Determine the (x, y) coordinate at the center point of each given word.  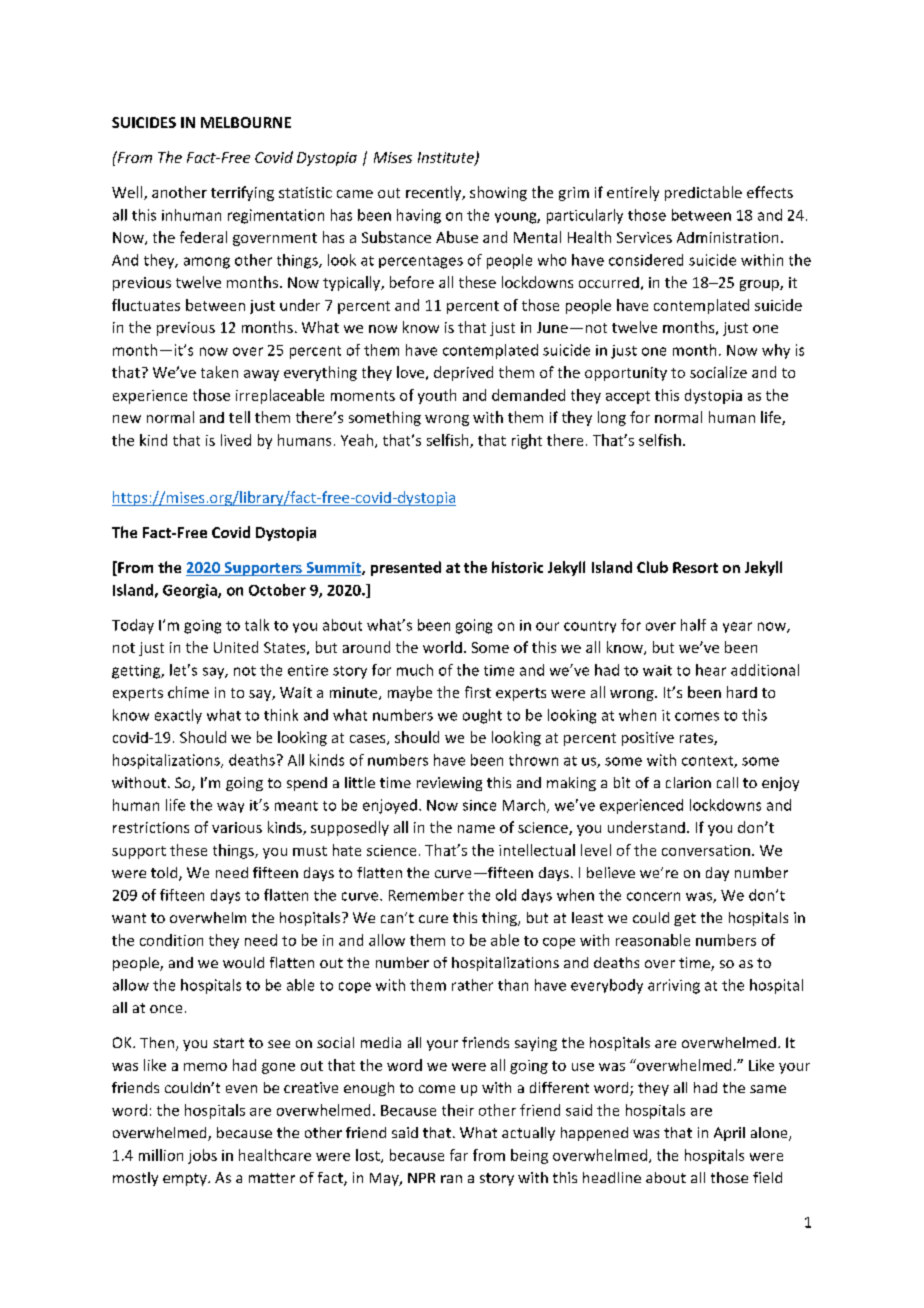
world (442, 647)
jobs (202, 1156)
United (236, 647)
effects (770, 192)
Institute (447, 159)
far (459, 1155)
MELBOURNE (246, 122)
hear (711, 670)
